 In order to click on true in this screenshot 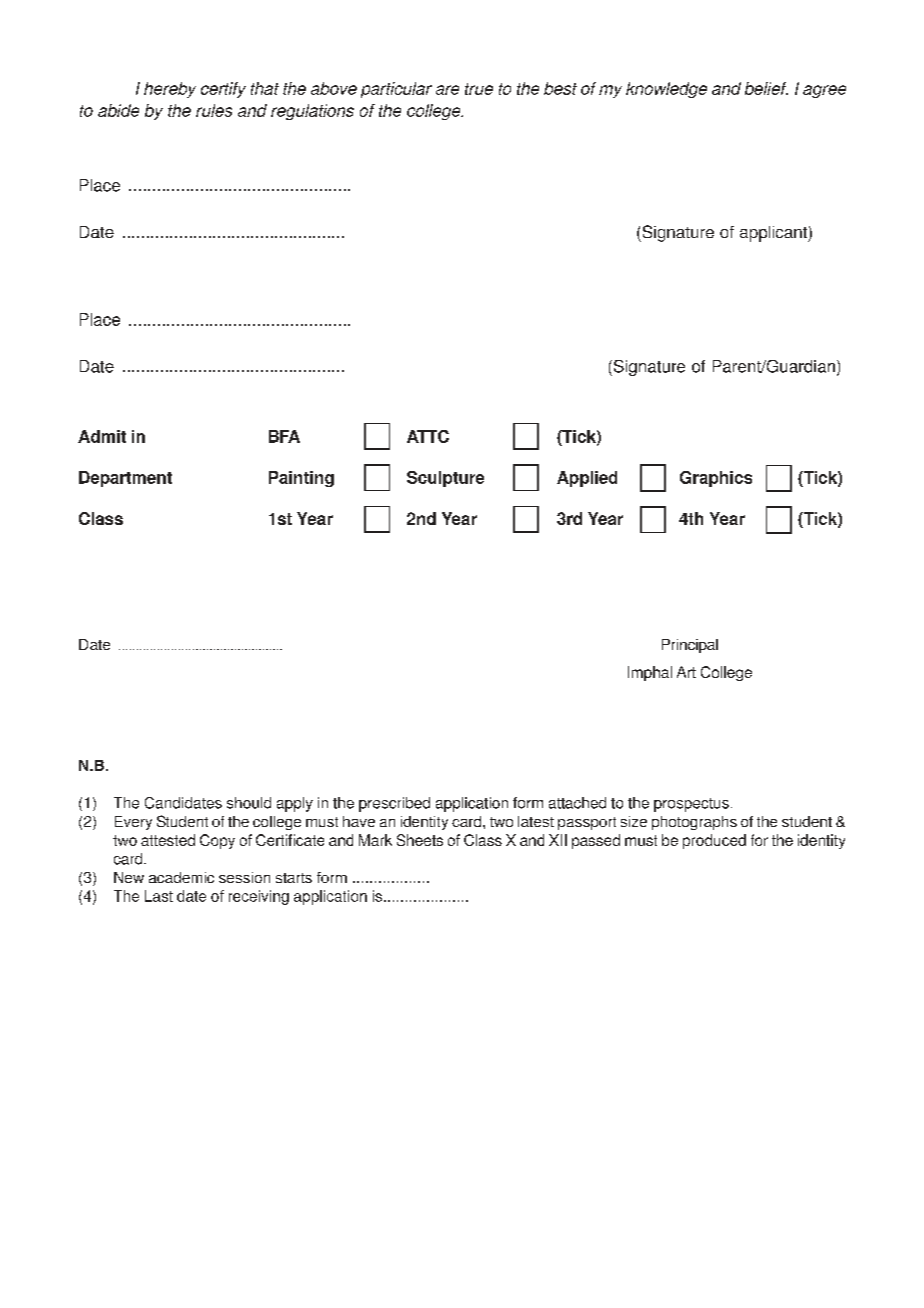, I will do `click(479, 89)`.
